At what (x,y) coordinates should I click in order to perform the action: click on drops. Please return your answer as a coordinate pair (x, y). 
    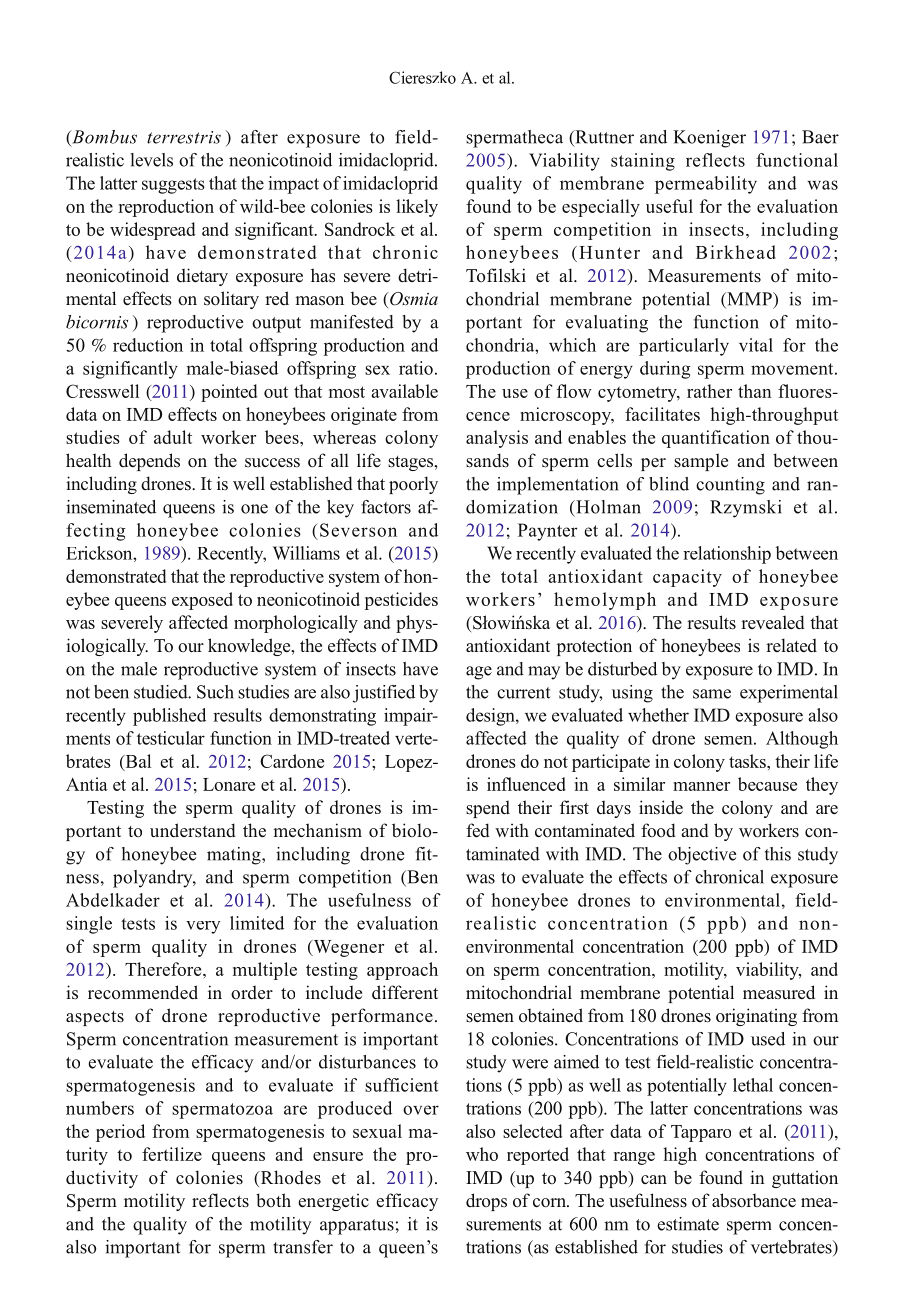
    Looking at the image, I should click on (486, 1202).
